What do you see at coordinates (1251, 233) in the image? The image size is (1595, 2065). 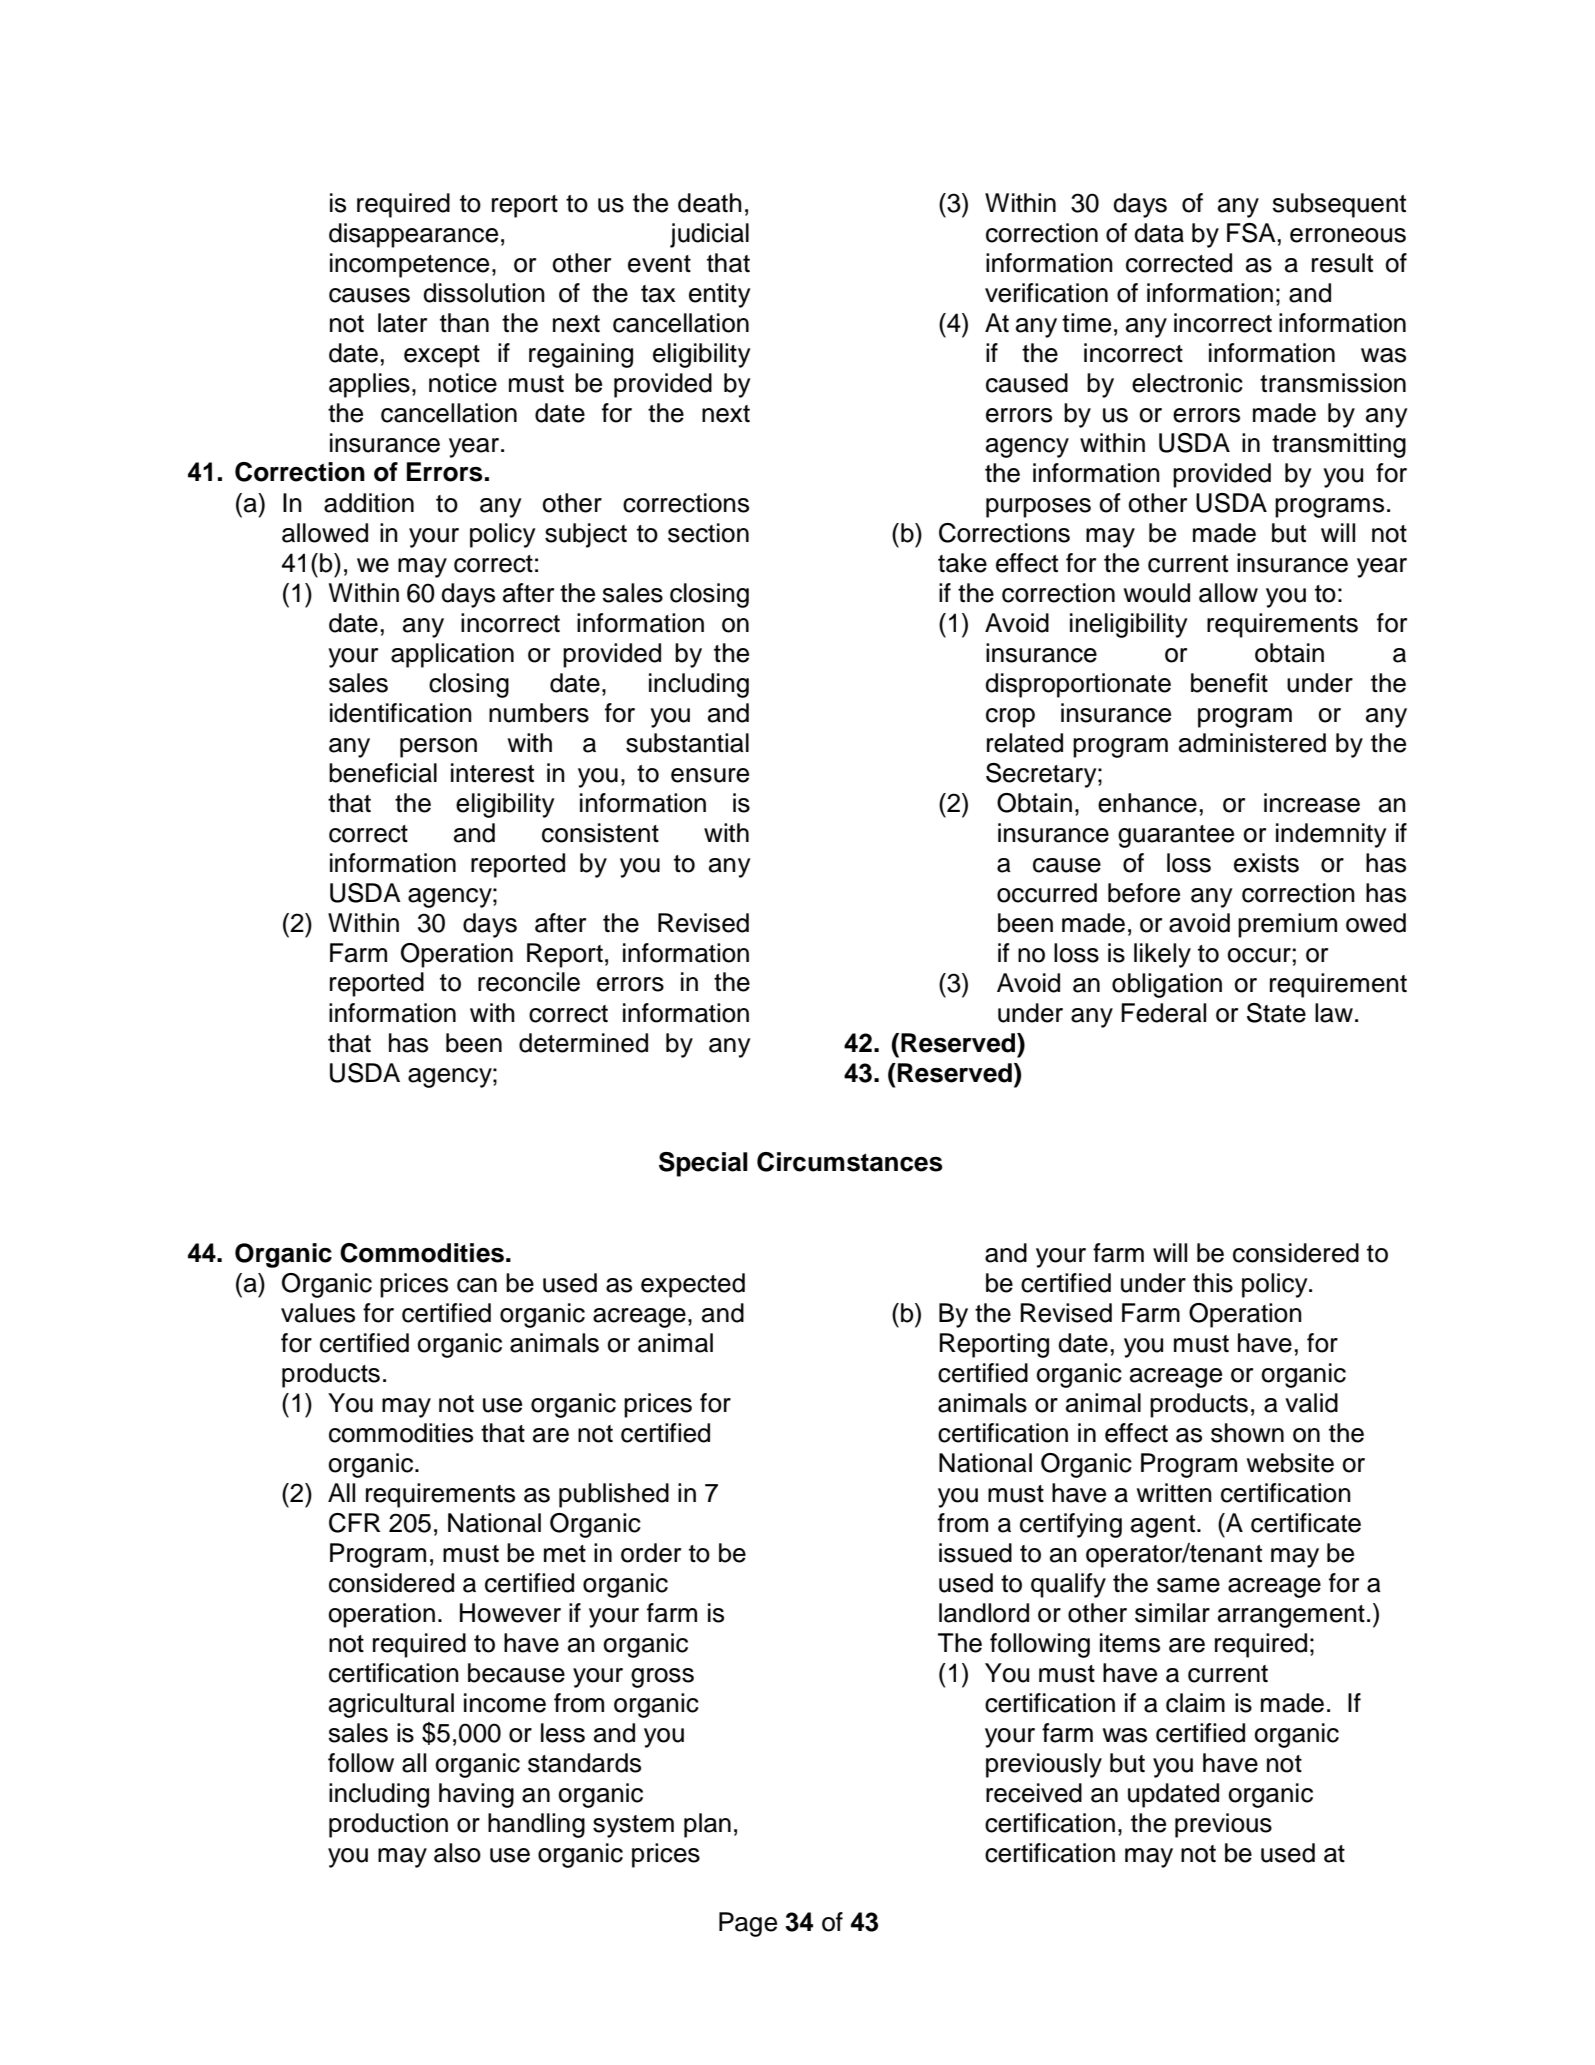 I see `FSA` at bounding box center [1251, 233].
